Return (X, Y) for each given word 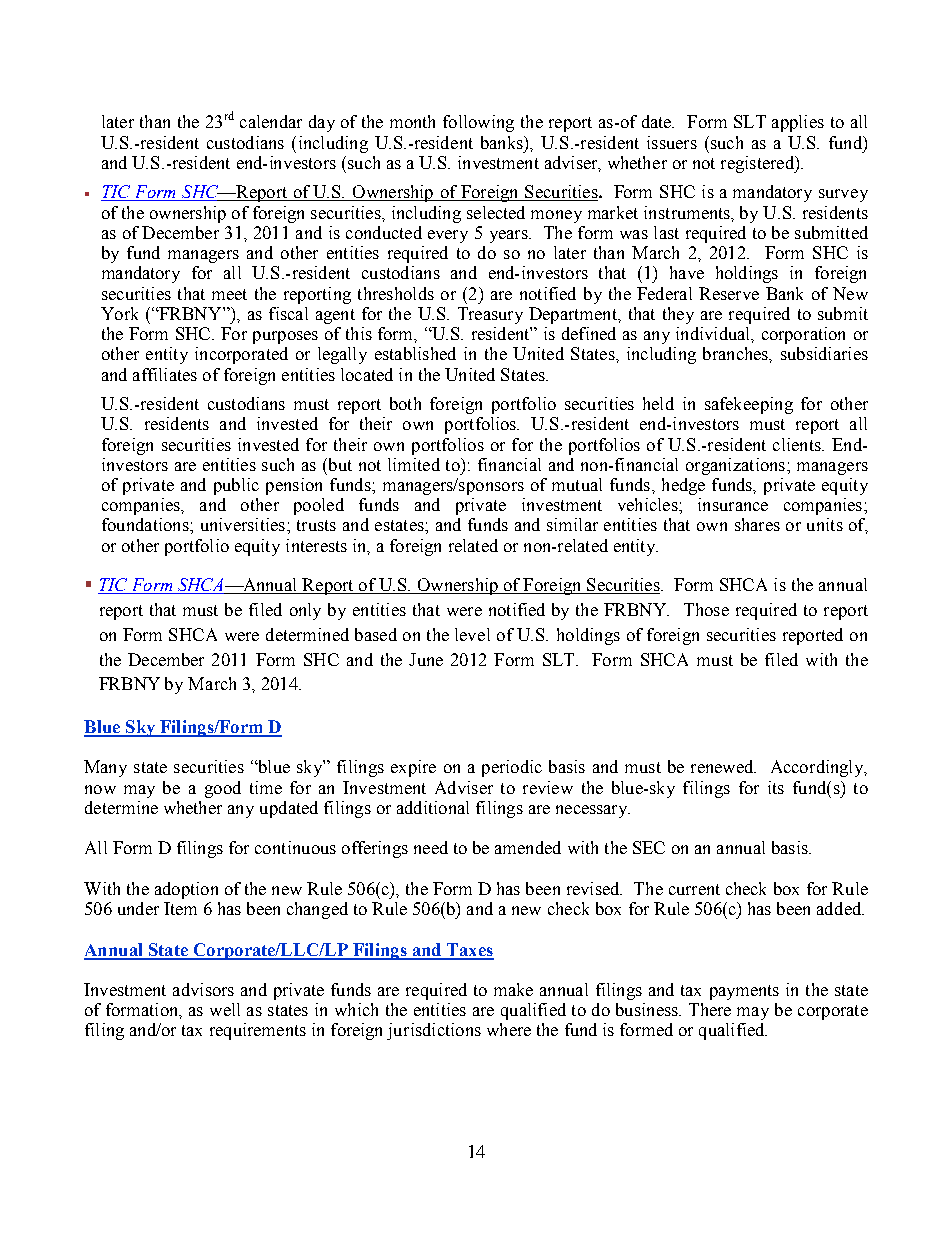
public (236, 486)
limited (414, 464)
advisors (203, 989)
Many (105, 768)
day (322, 123)
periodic (512, 768)
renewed (723, 766)
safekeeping (749, 405)
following (478, 123)
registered (758, 164)
